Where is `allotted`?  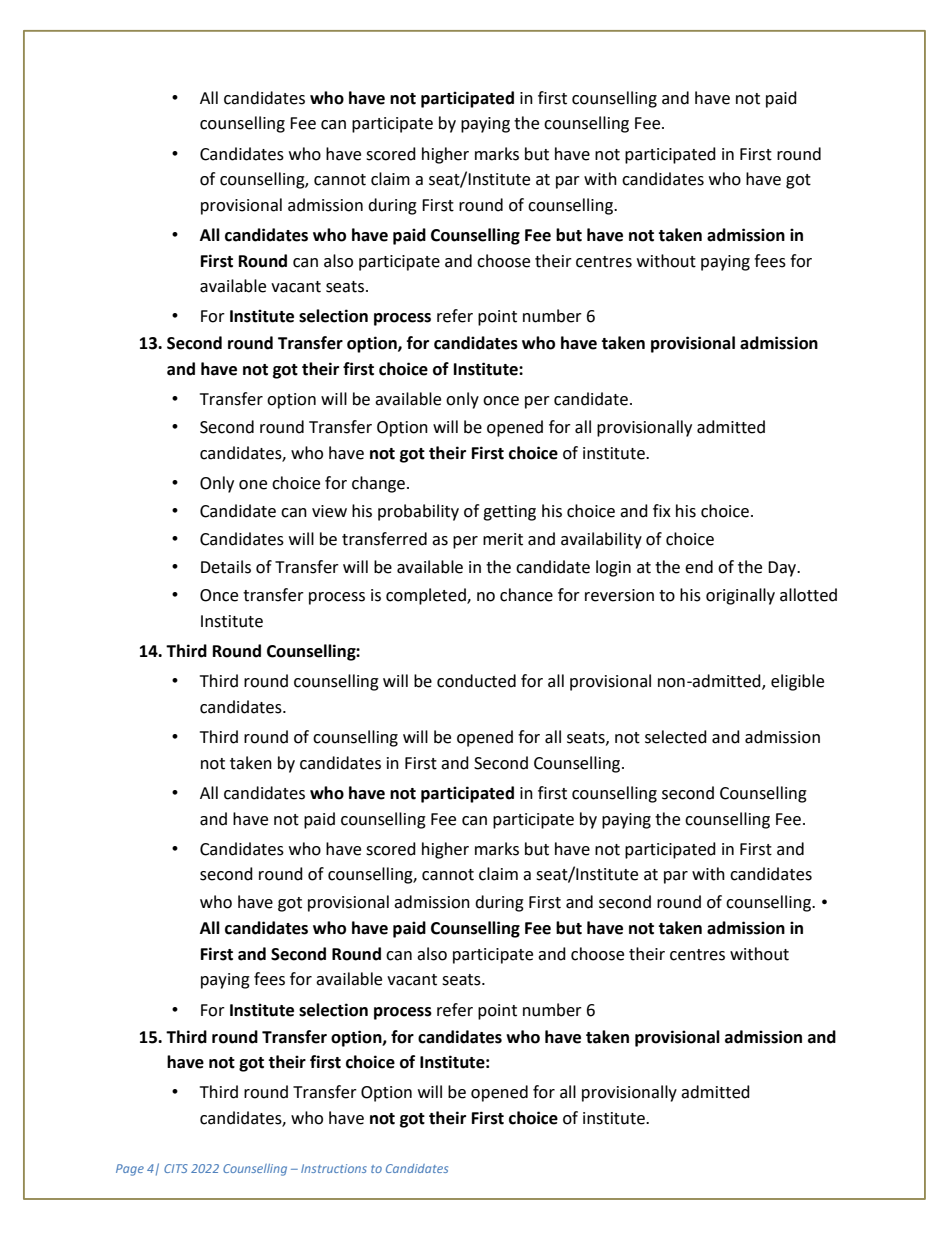 allotted is located at coordinates (808, 595).
